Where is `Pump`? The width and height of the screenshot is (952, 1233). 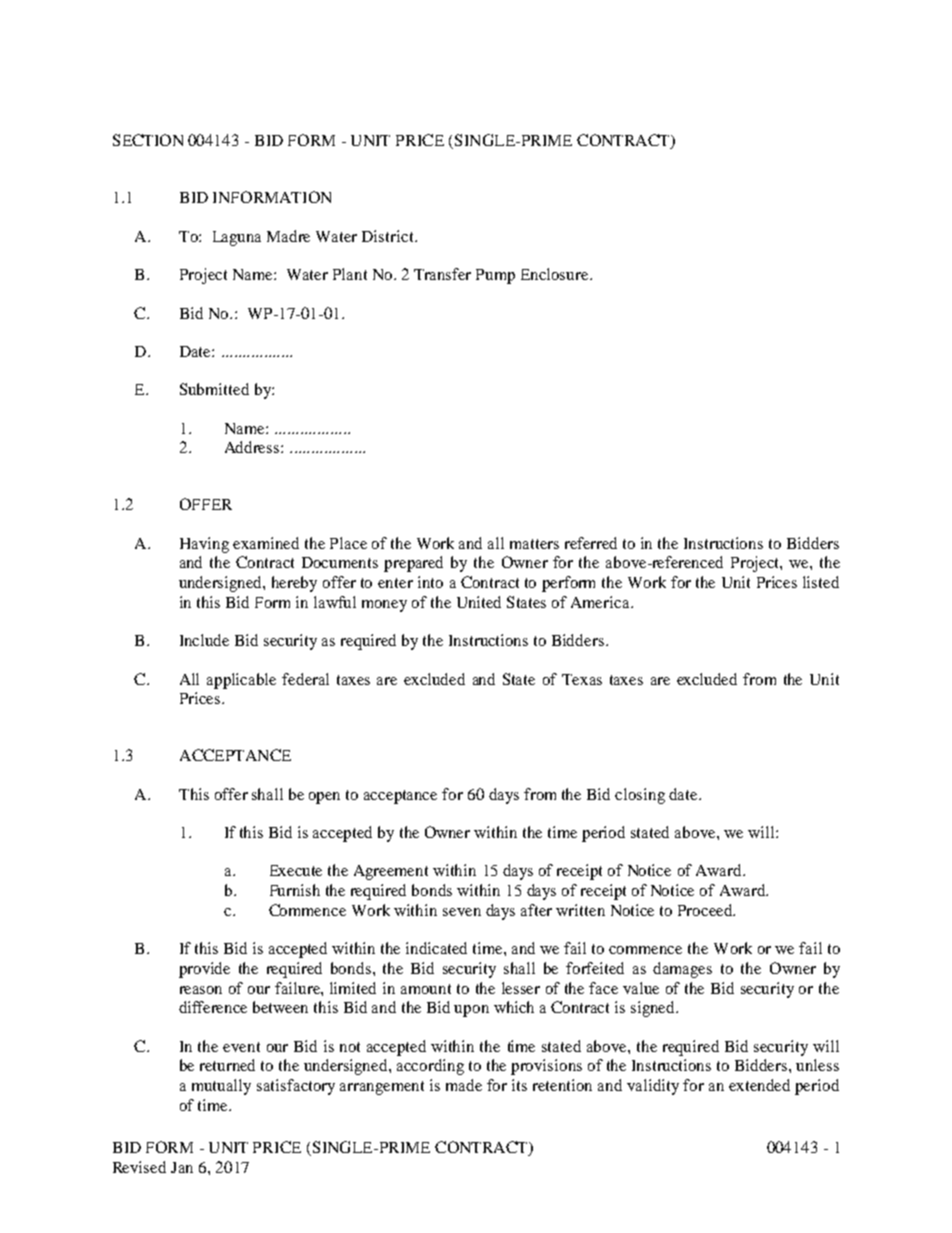
Pump is located at coordinates (495, 276).
